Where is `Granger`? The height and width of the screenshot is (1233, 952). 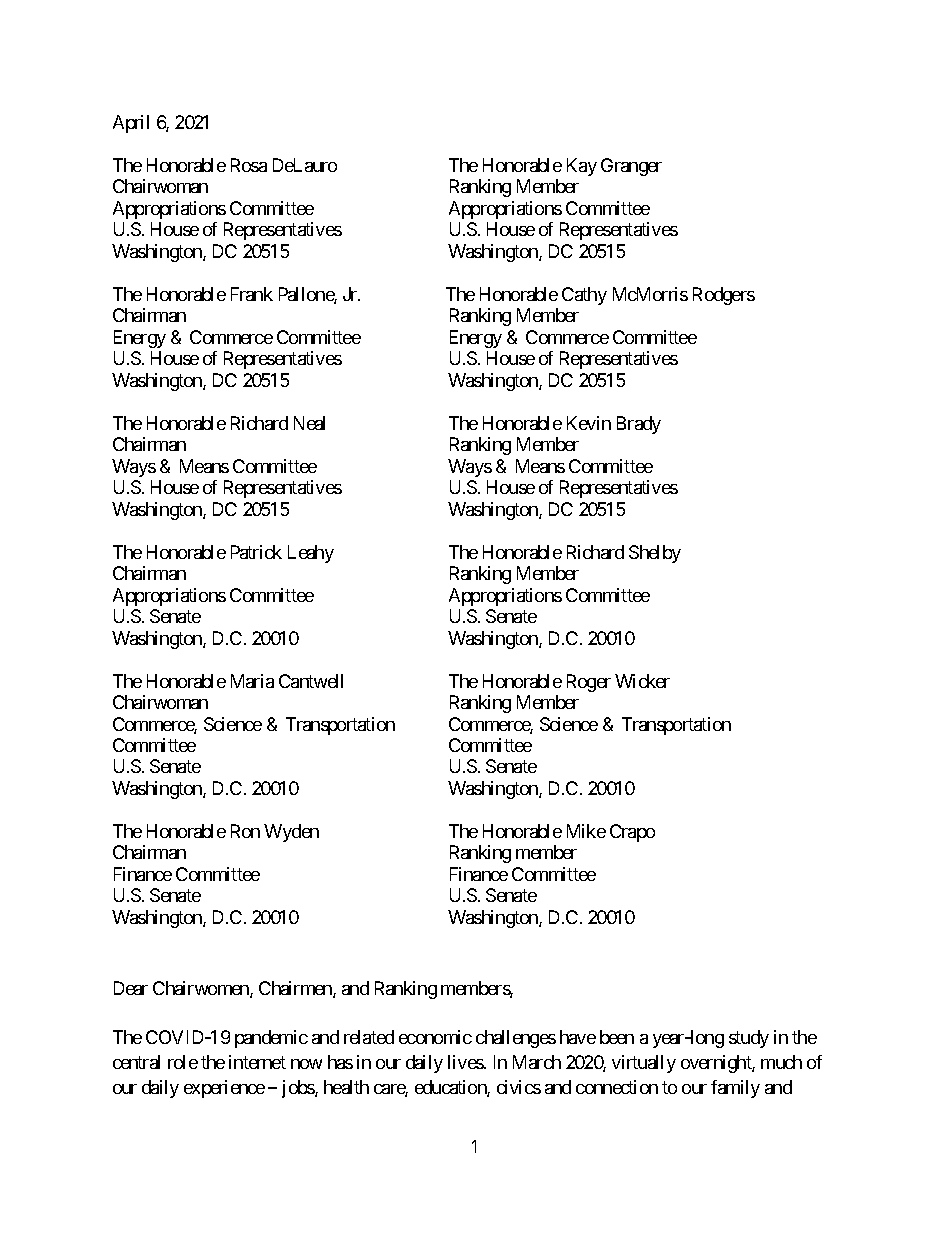 Granger is located at coordinates (631, 167).
